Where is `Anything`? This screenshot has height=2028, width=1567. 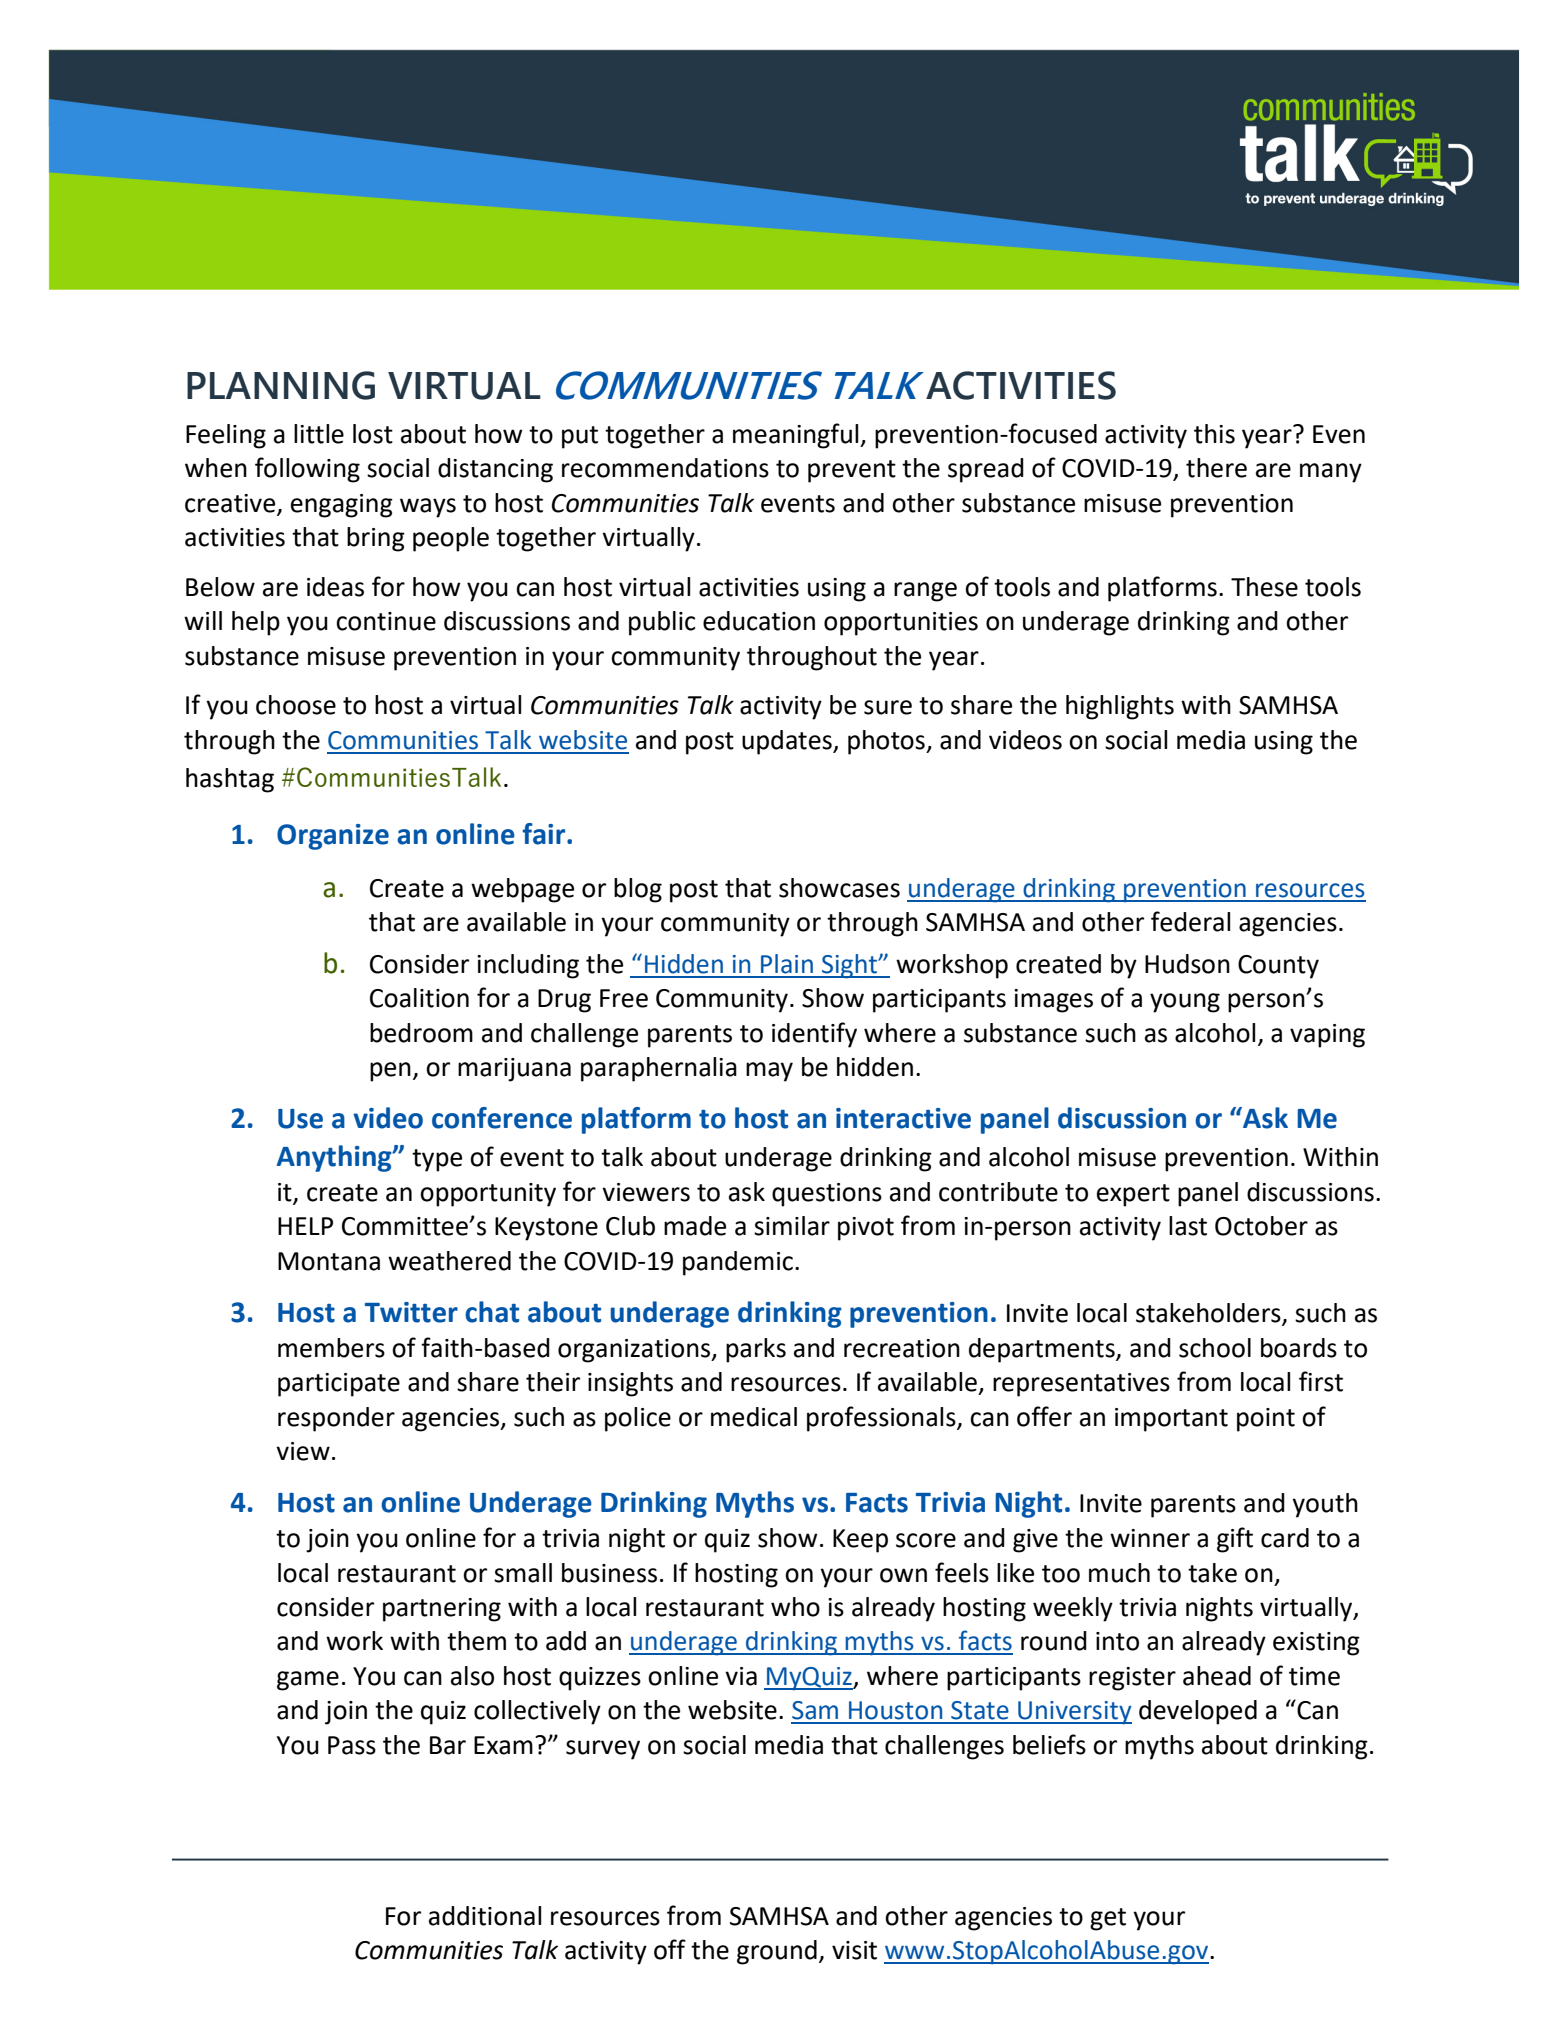 Anything is located at coordinates (335, 1158).
